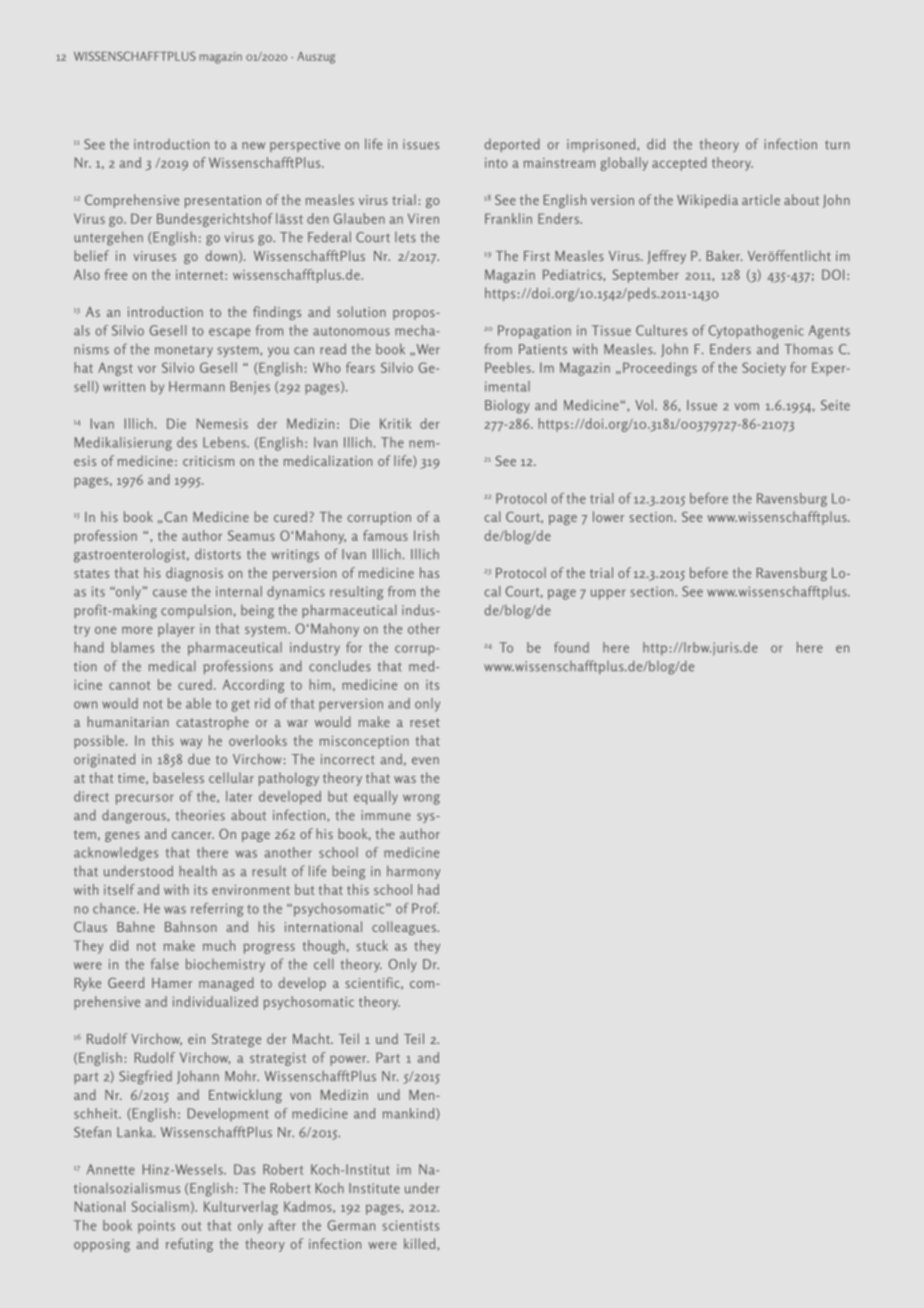 The image size is (924, 1308). Describe the element at coordinates (761, 199) in the document. I see `article` at that location.
